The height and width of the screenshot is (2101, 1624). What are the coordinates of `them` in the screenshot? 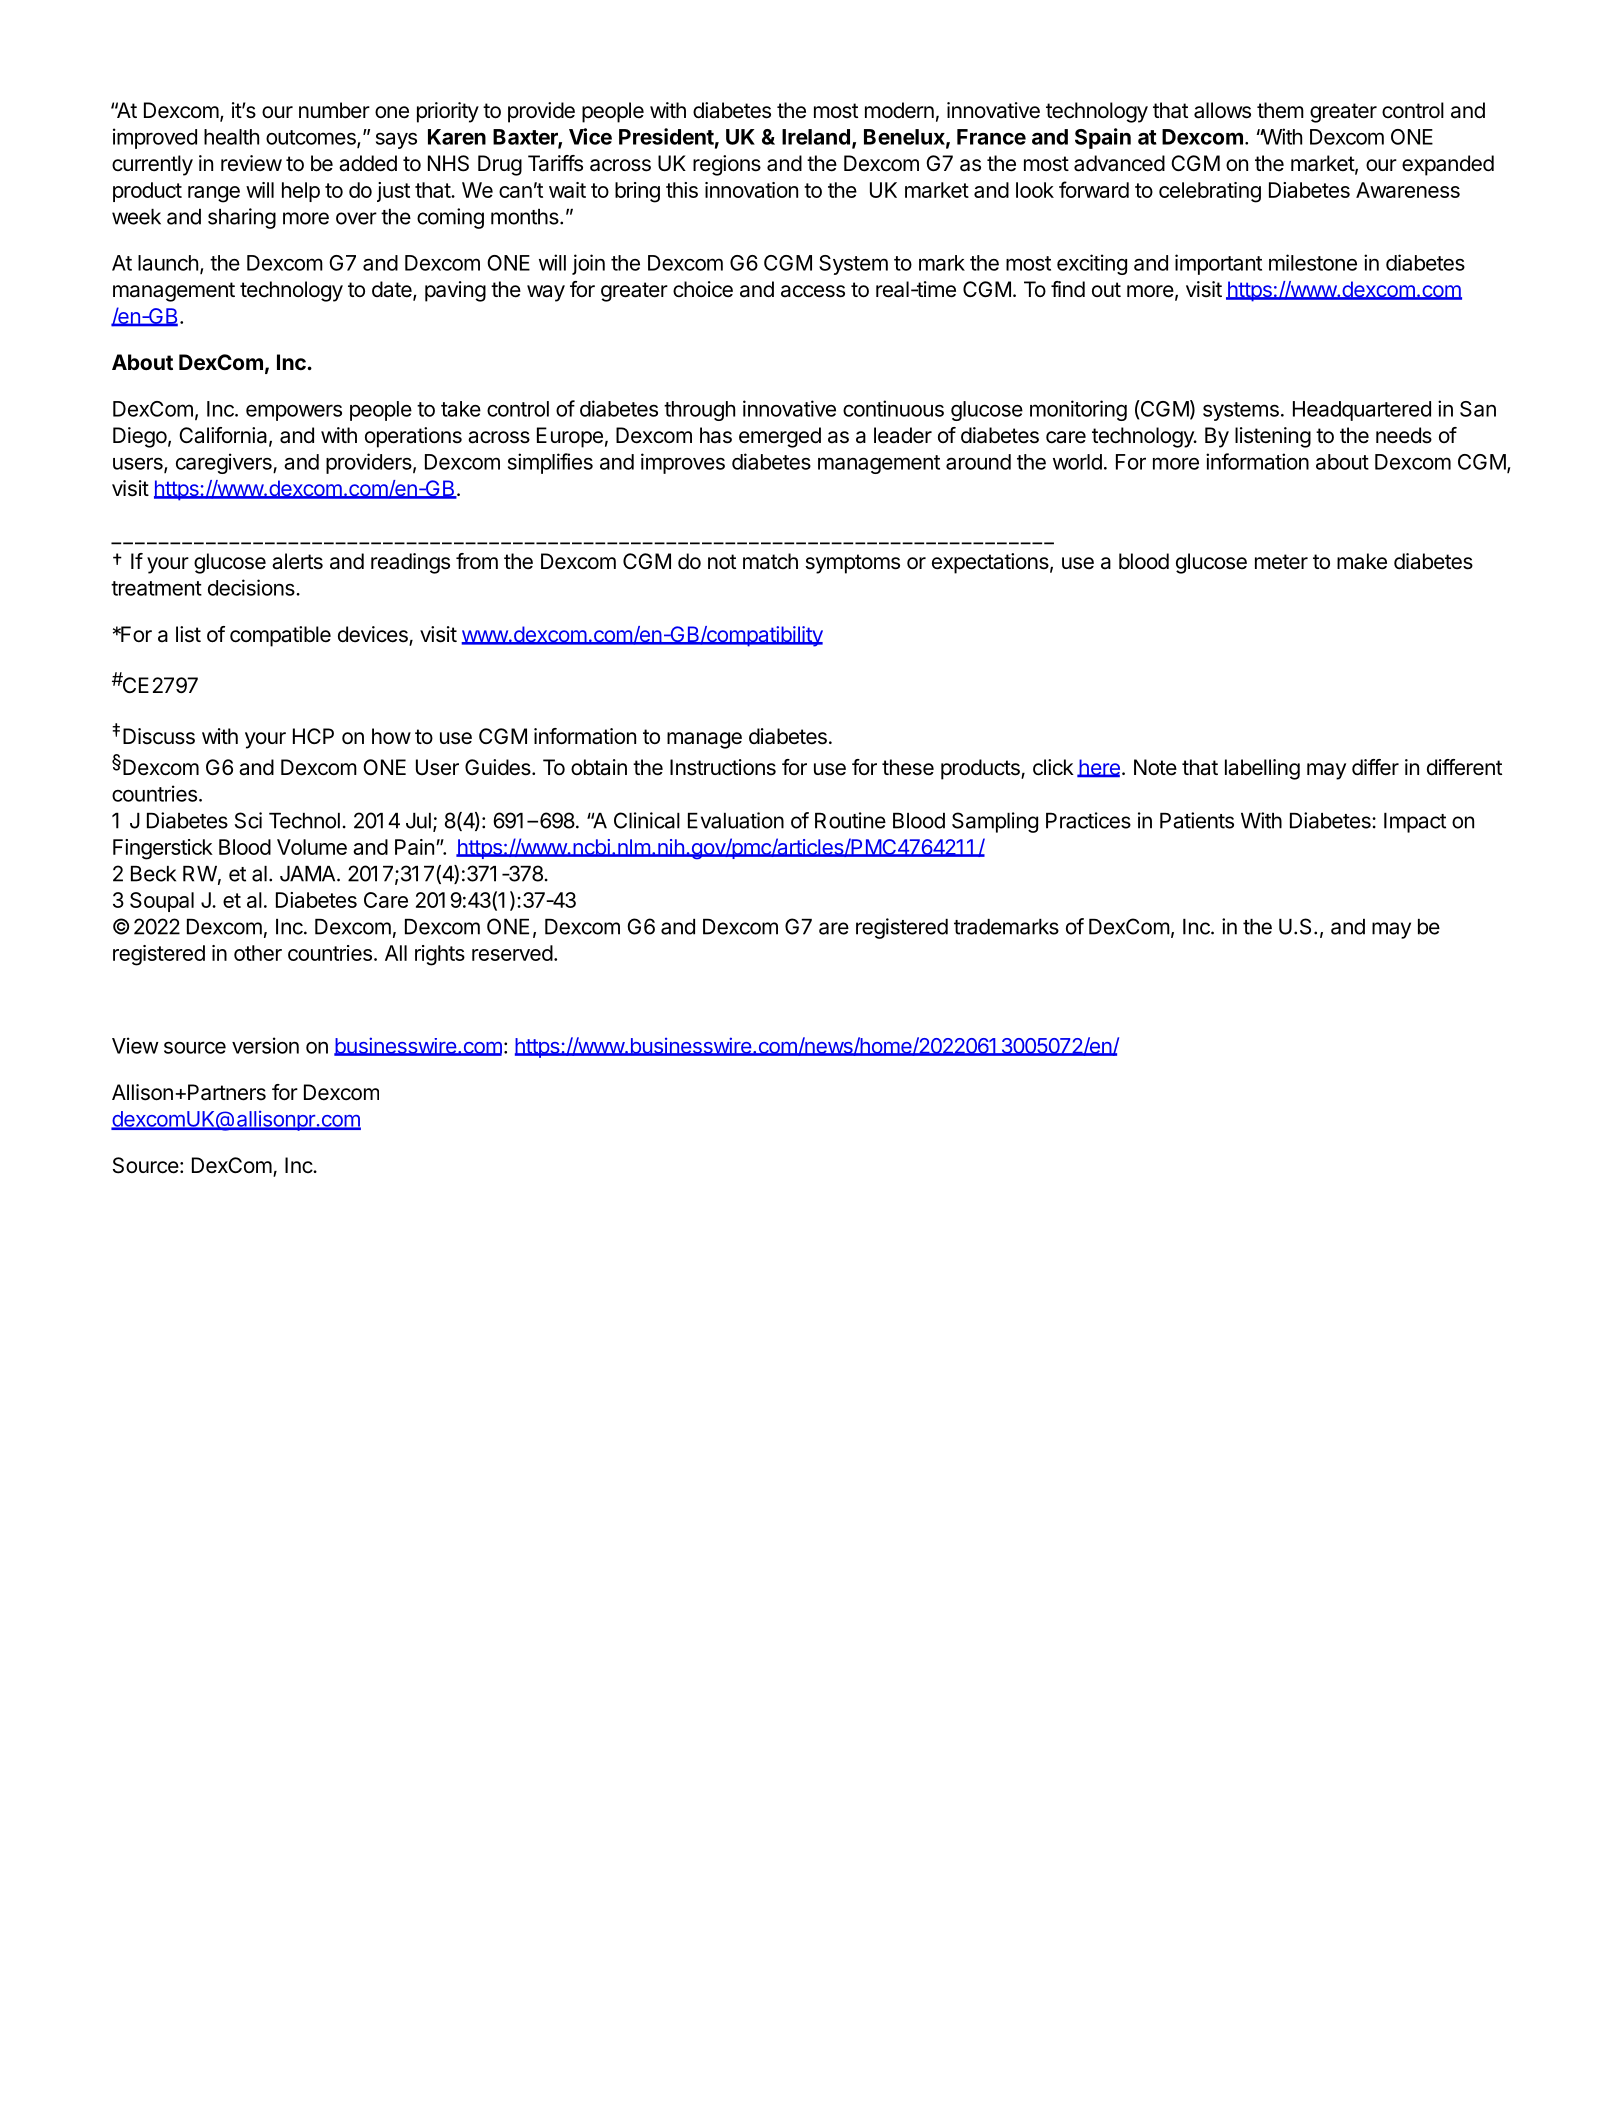 It's located at (1280, 110).
